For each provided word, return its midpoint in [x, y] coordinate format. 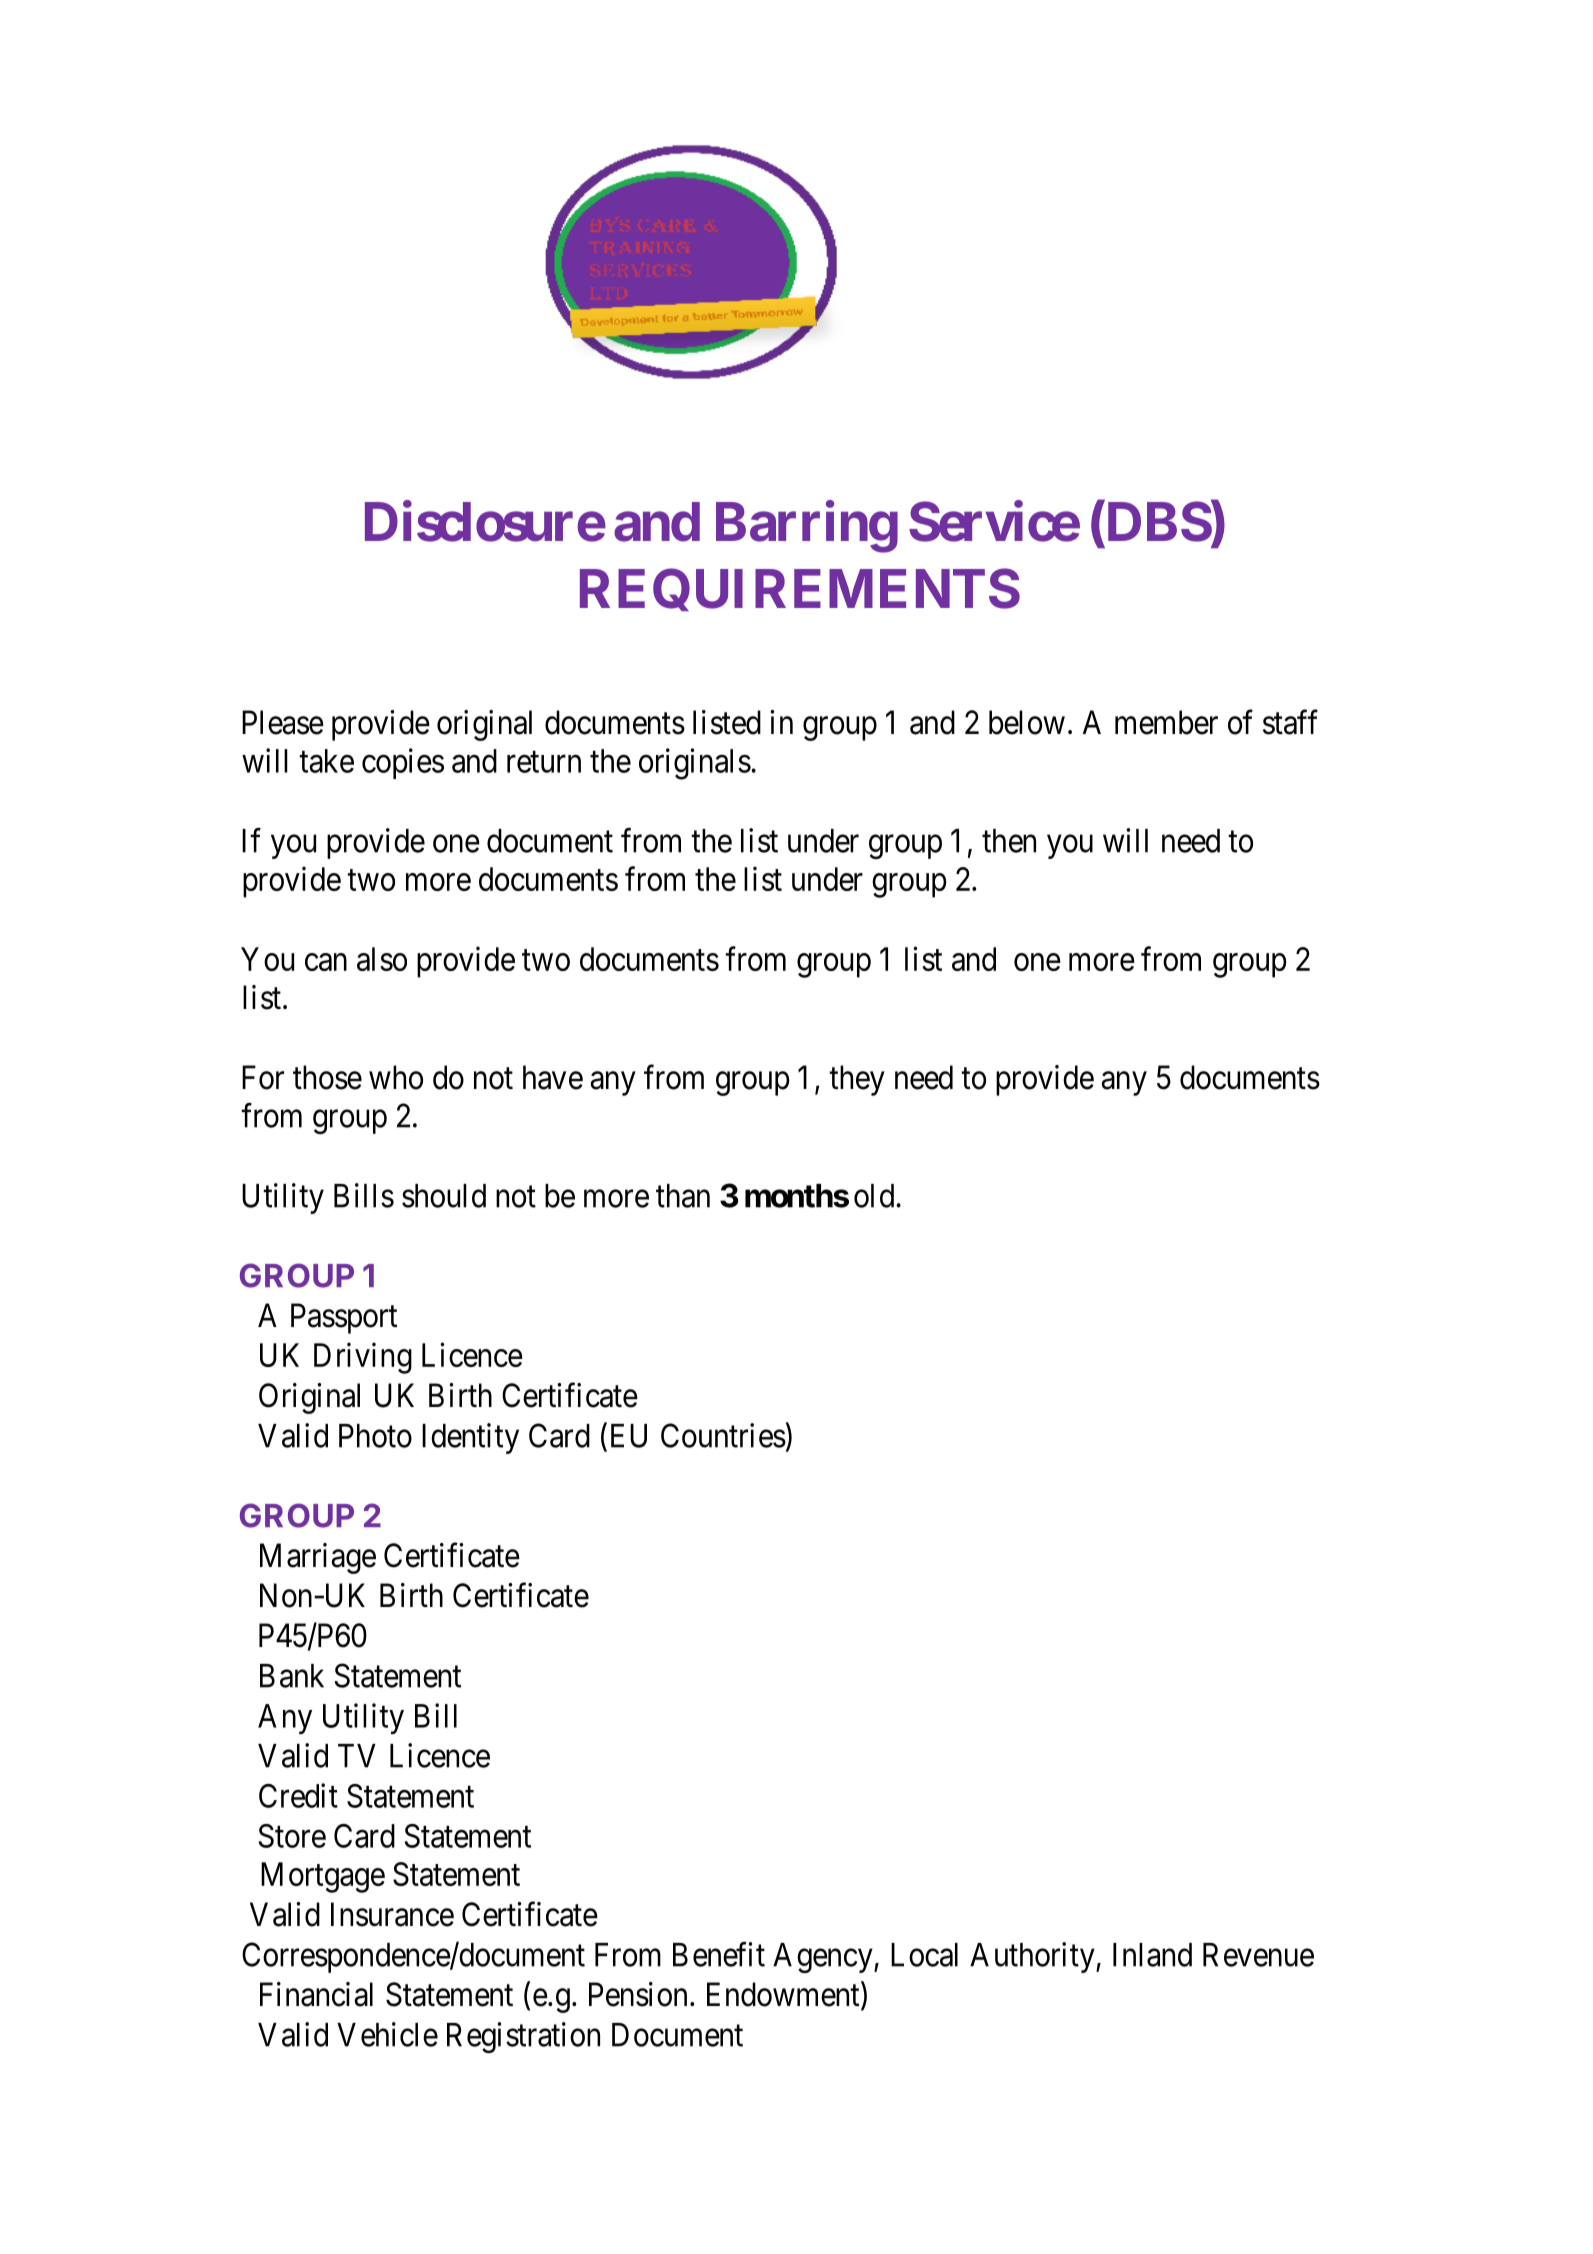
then [1009, 841]
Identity [470, 1438]
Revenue [1258, 1955]
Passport [344, 1318]
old [875, 1196]
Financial [316, 1994]
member [1166, 722]
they [857, 1080]
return [544, 762]
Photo [375, 1436]
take [326, 761]
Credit [298, 1795]
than [683, 1196]
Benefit [719, 1954]
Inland [1152, 1955]
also [382, 959]
